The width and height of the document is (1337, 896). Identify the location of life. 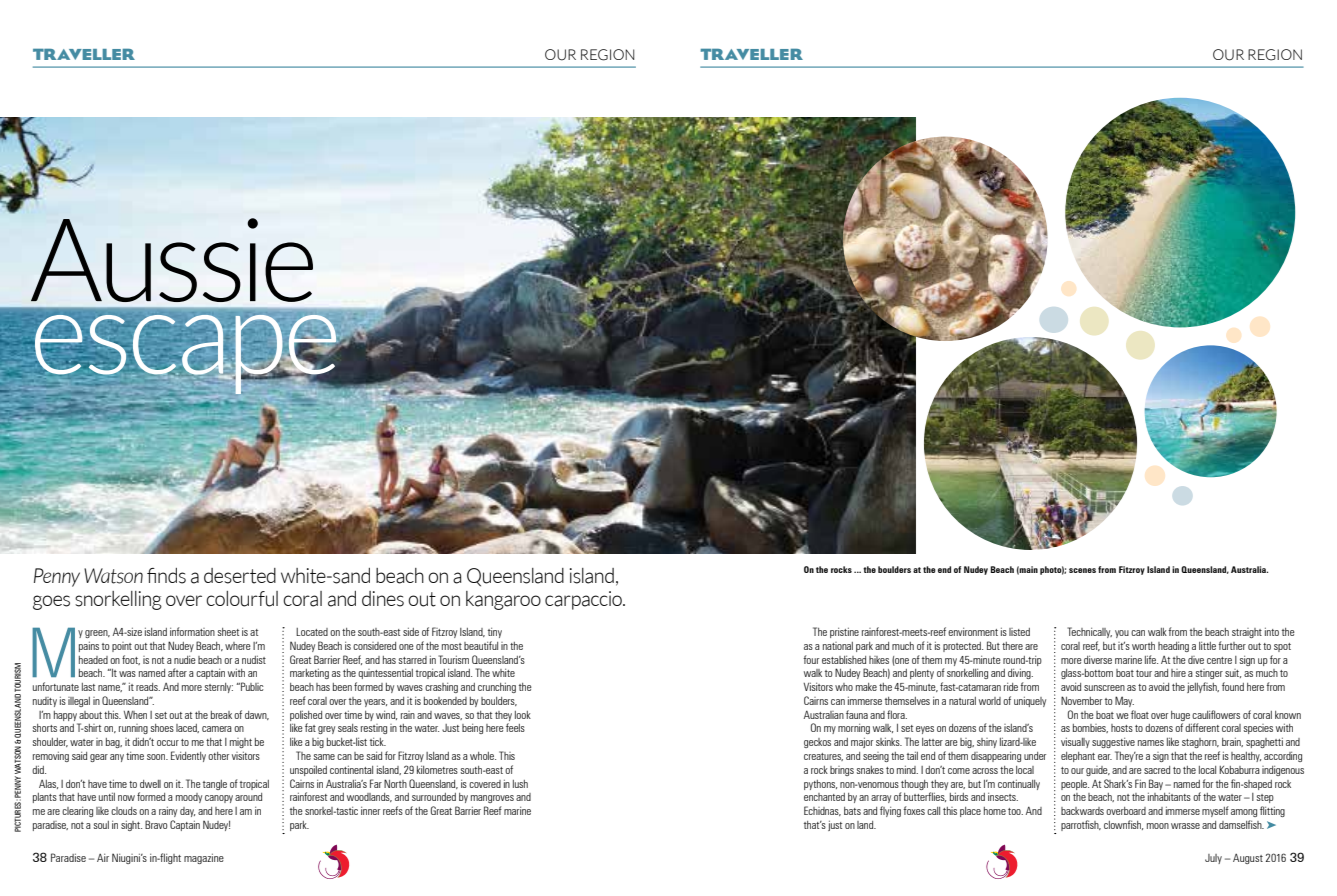
(1151, 659).
